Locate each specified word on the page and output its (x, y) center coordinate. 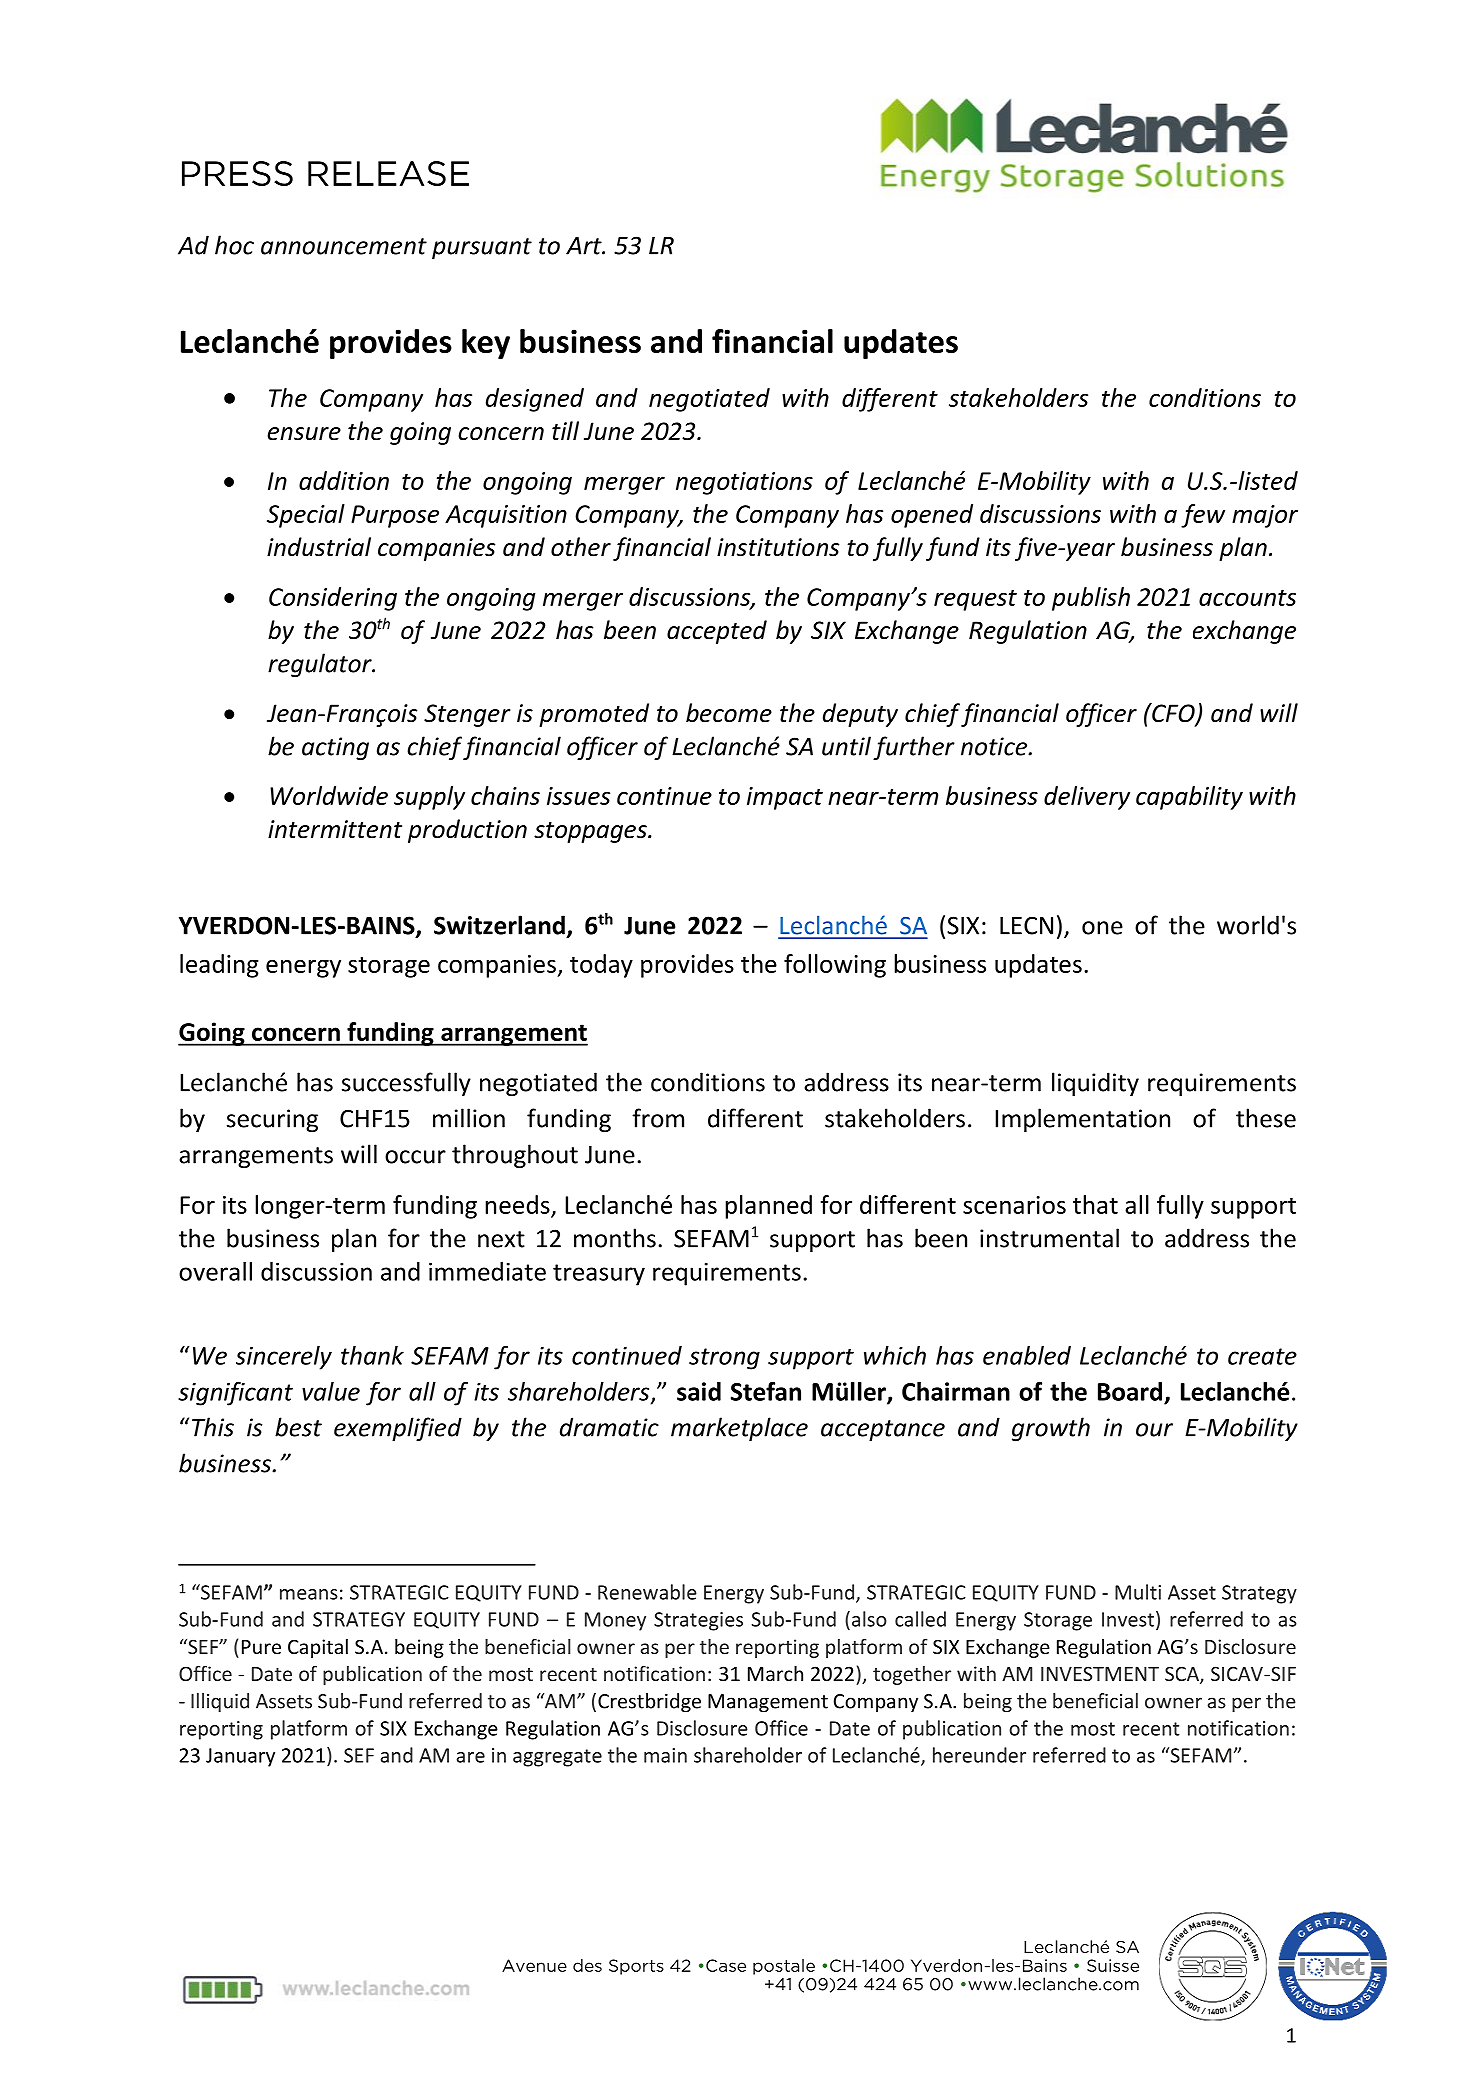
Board (1130, 1391)
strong (724, 1359)
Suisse (1113, 1965)
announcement (344, 246)
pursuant (482, 248)
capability (1189, 798)
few (1203, 516)
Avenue (534, 1965)
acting (335, 748)
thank (372, 1355)
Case (726, 1965)
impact (785, 798)
